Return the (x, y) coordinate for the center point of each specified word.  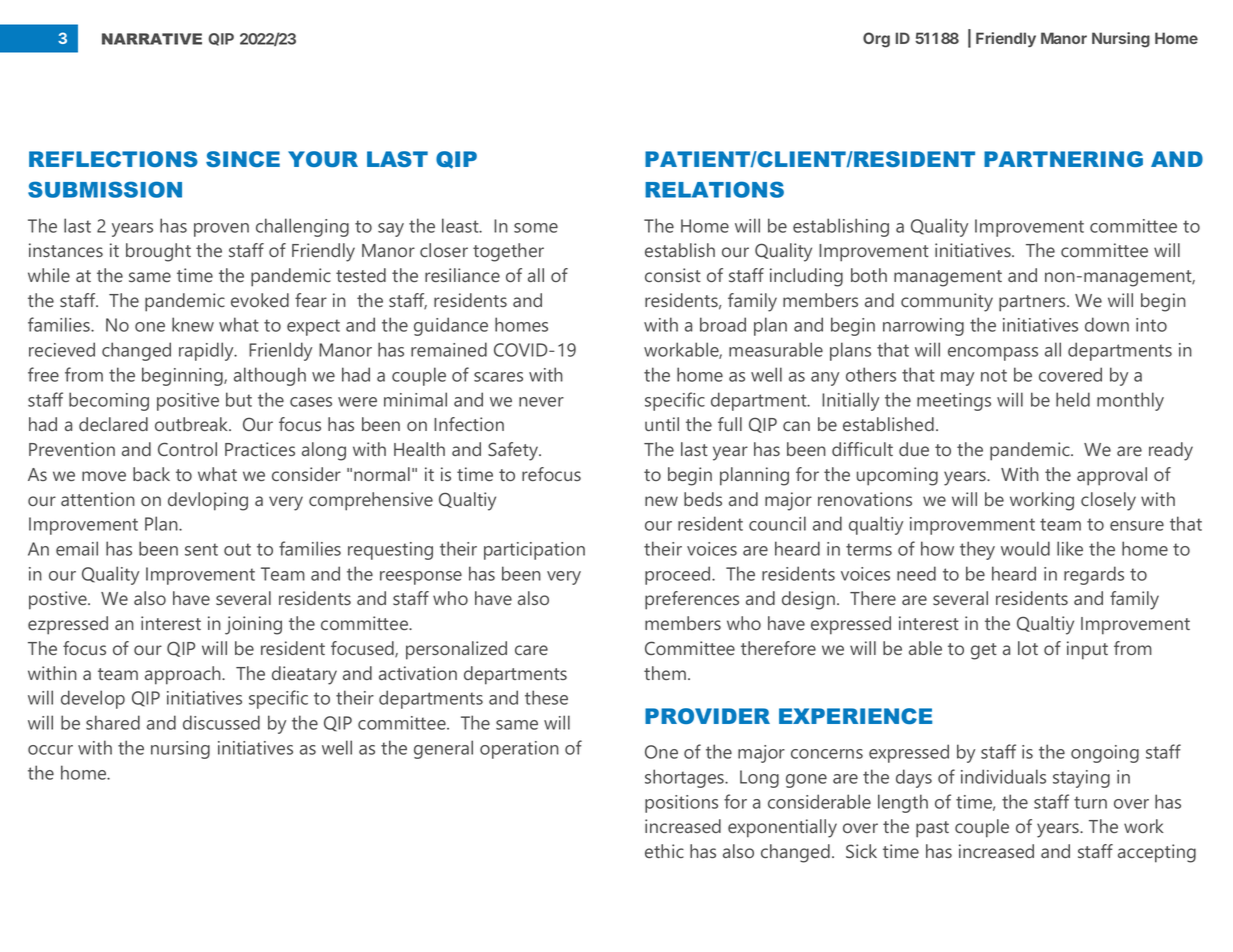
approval (1112, 476)
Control (187, 449)
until (662, 424)
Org (876, 40)
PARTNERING (1063, 159)
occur (50, 750)
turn (1090, 802)
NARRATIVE (152, 39)
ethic (664, 851)
